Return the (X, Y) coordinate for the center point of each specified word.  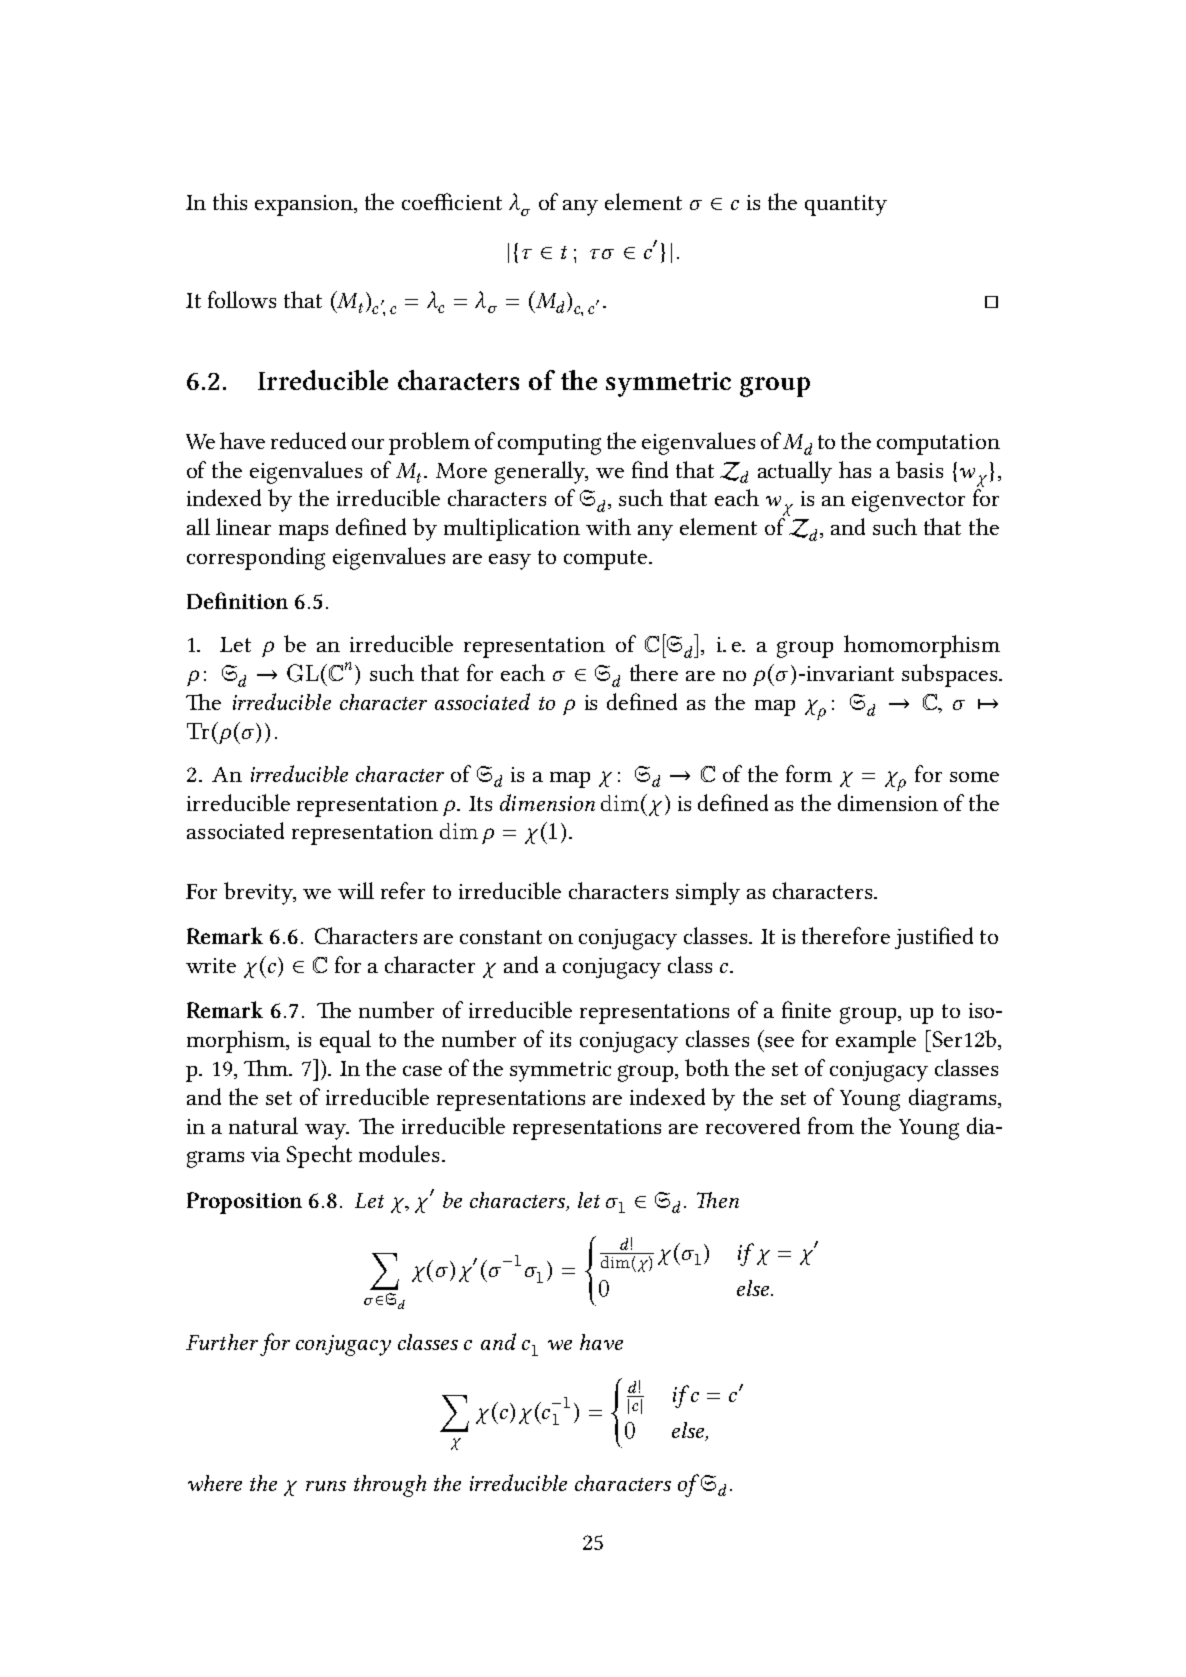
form (809, 773)
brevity (260, 893)
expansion (305, 205)
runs (326, 1486)
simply (708, 893)
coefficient (452, 201)
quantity (846, 205)
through (390, 1486)
